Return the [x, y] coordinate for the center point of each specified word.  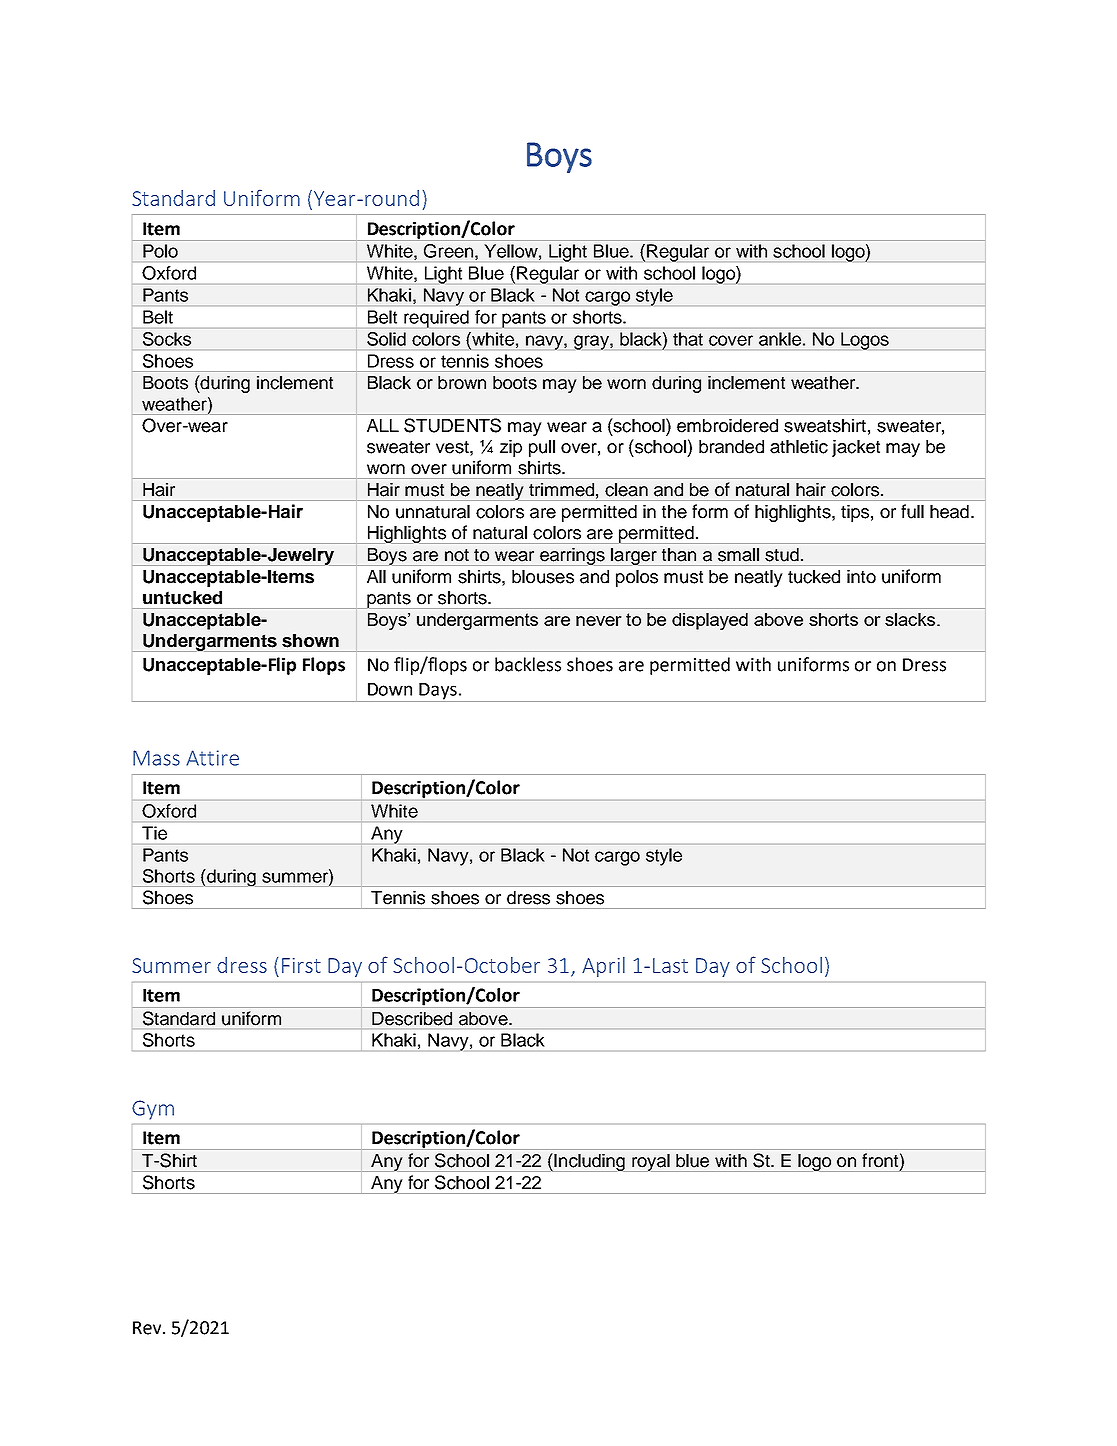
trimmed [561, 490]
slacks [911, 619]
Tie [154, 833]
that [688, 339]
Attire [212, 758]
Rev [148, 1328]
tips [855, 513]
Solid [386, 339]
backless [528, 664]
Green [448, 251]
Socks [167, 339]
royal [651, 1163]
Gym [153, 1110]
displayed [710, 621]
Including [589, 1162]
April [603, 967]
